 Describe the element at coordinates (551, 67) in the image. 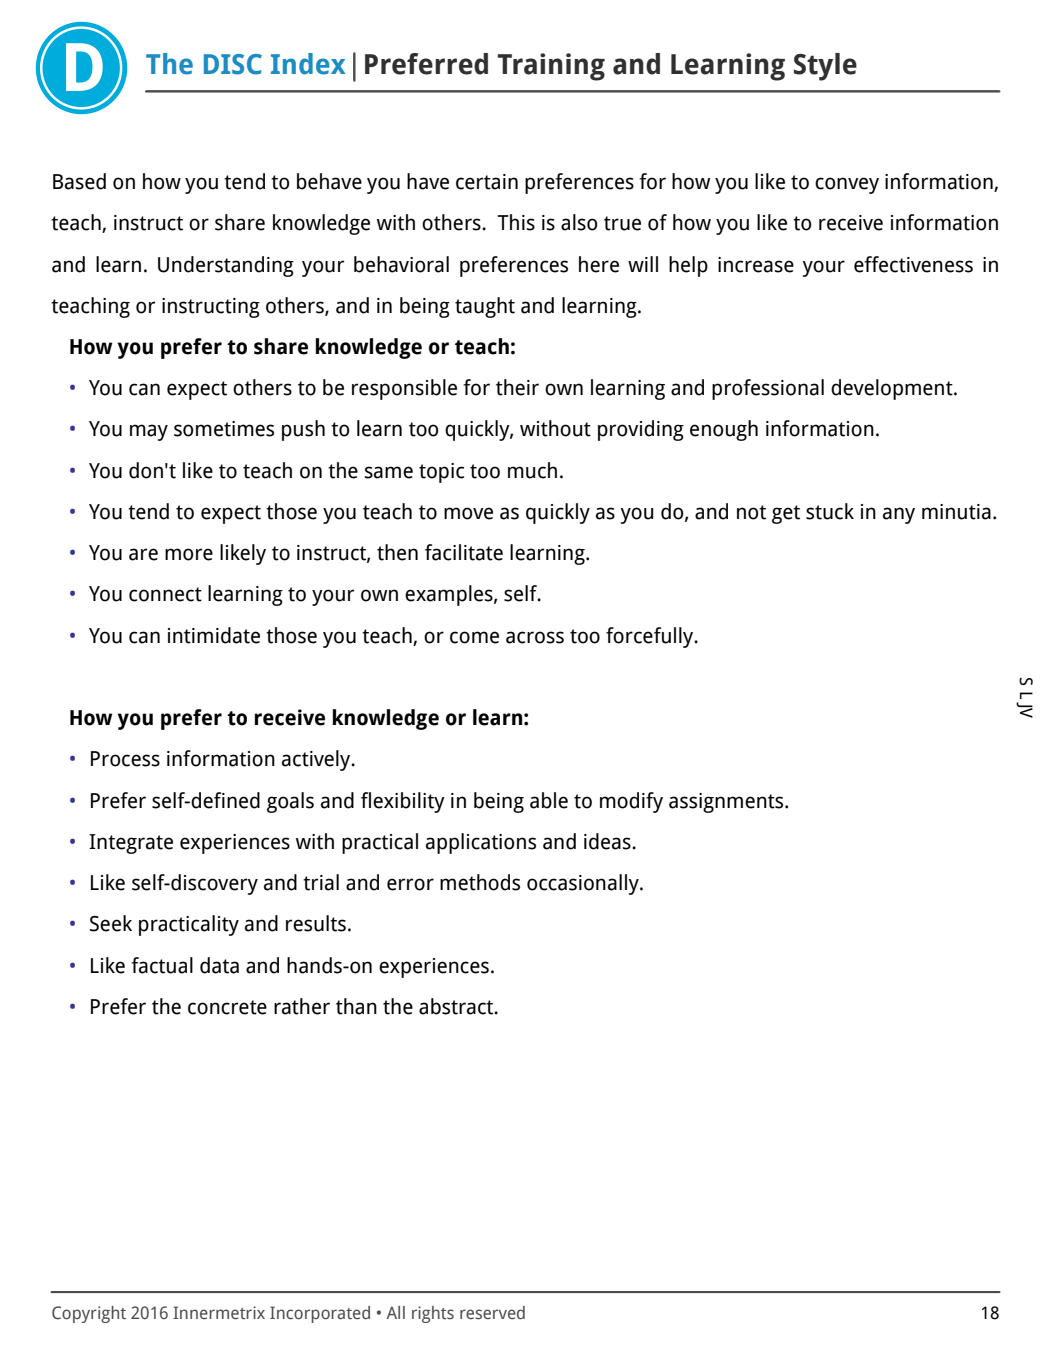

I see `Training` at that location.
